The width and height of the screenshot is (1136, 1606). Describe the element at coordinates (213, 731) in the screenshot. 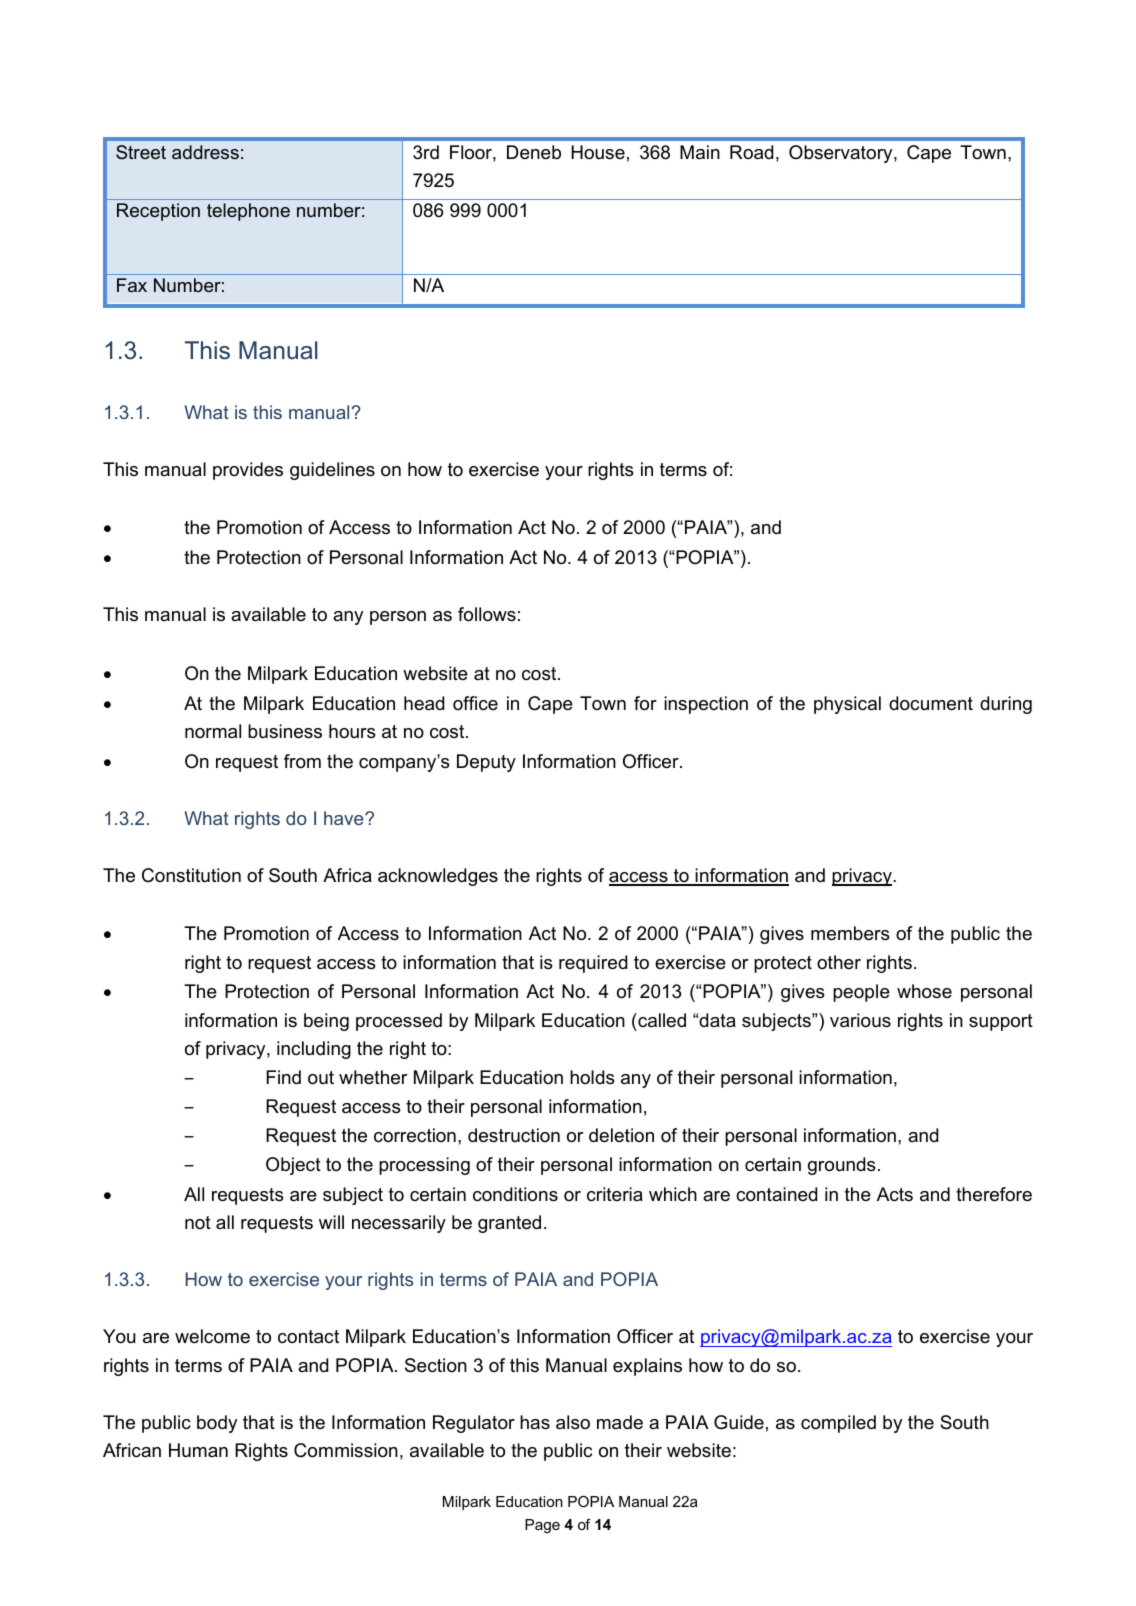

I see `normal` at that location.
